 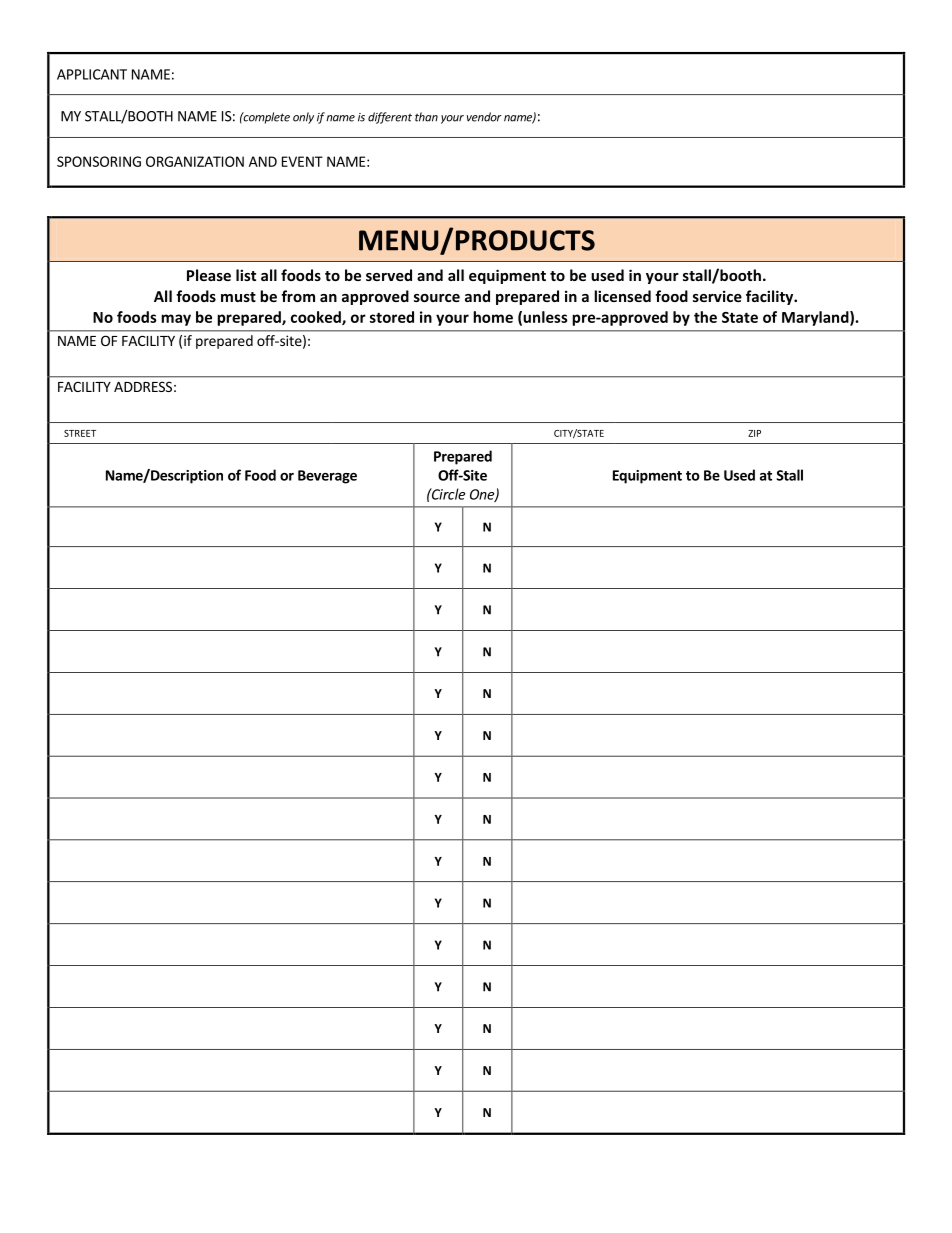 What do you see at coordinates (392, 317) in the page?
I see `stored` at bounding box center [392, 317].
